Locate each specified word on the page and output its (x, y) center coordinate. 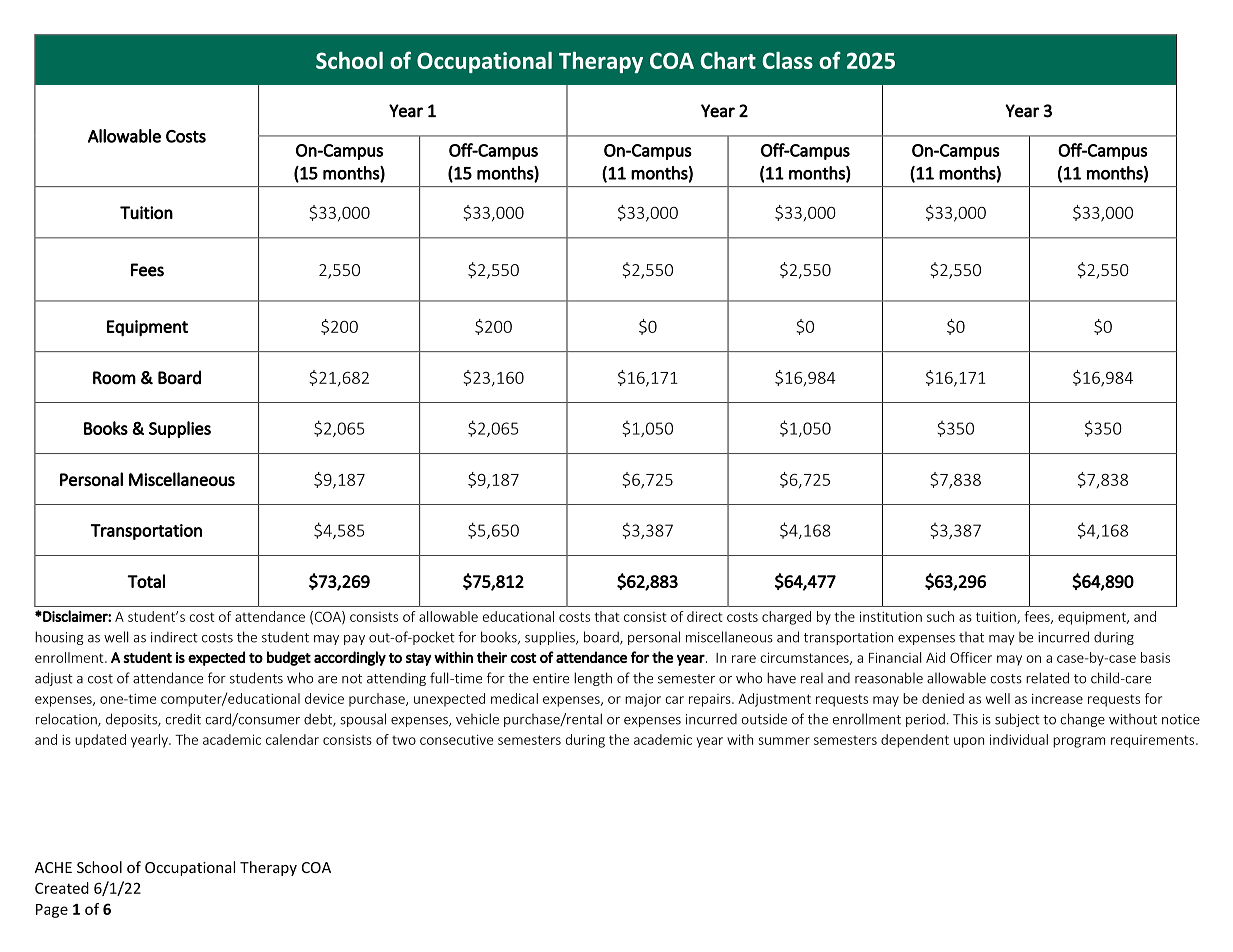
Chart (728, 60)
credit (183, 719)
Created (62, 888)
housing (59, 638)
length (593, 679)
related (1047, 678)
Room (114, 378)
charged (786, 618)
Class (788, 60)
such (940, 616)
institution (891, 616)
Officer (971, 657)
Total (146, 581)
